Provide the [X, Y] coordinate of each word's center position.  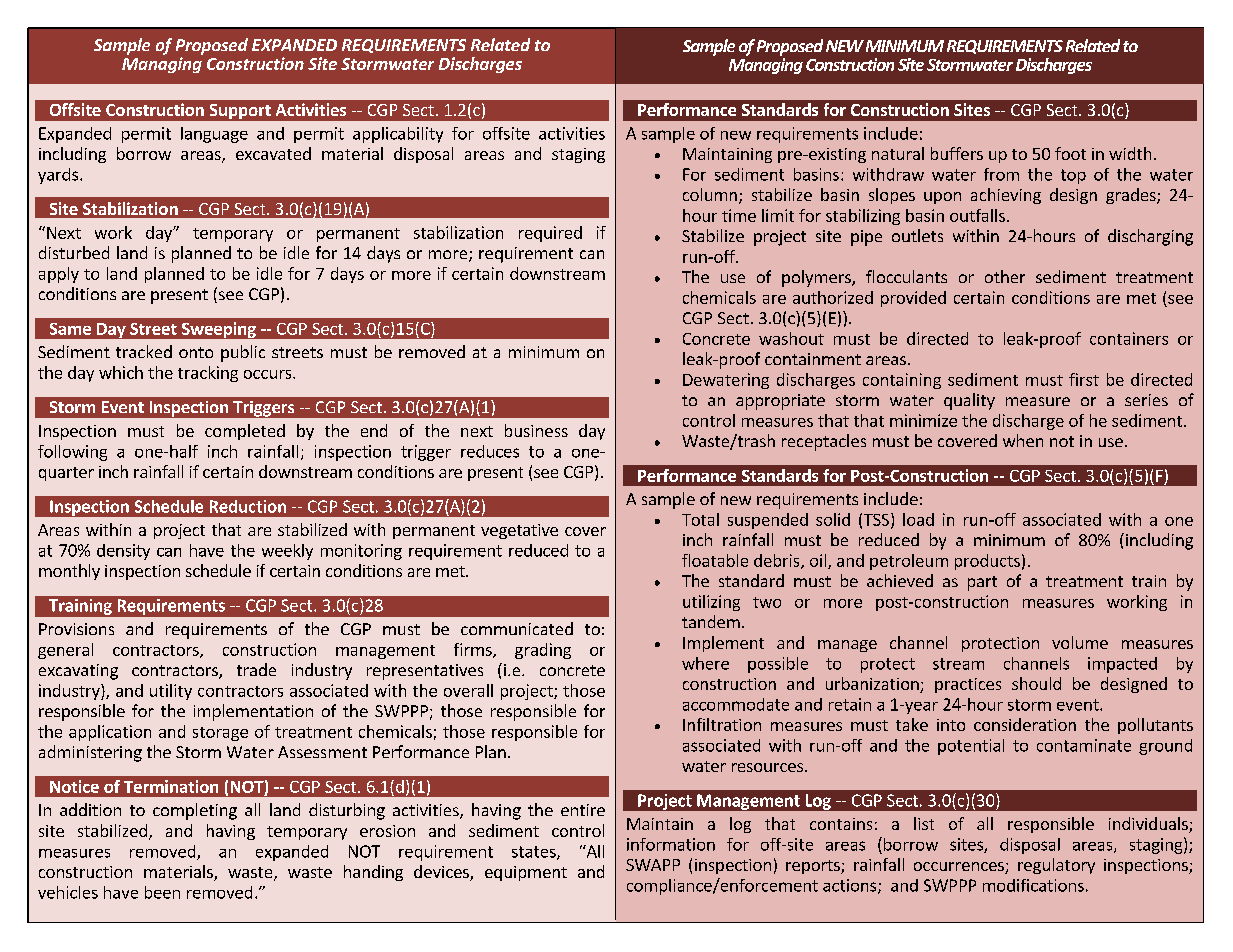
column [710, 194]
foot [1070, 153]
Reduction [248, 506]
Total [700, 519]
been [162, 892]
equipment [526, 873]
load [918, 519]
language [214, 135]
